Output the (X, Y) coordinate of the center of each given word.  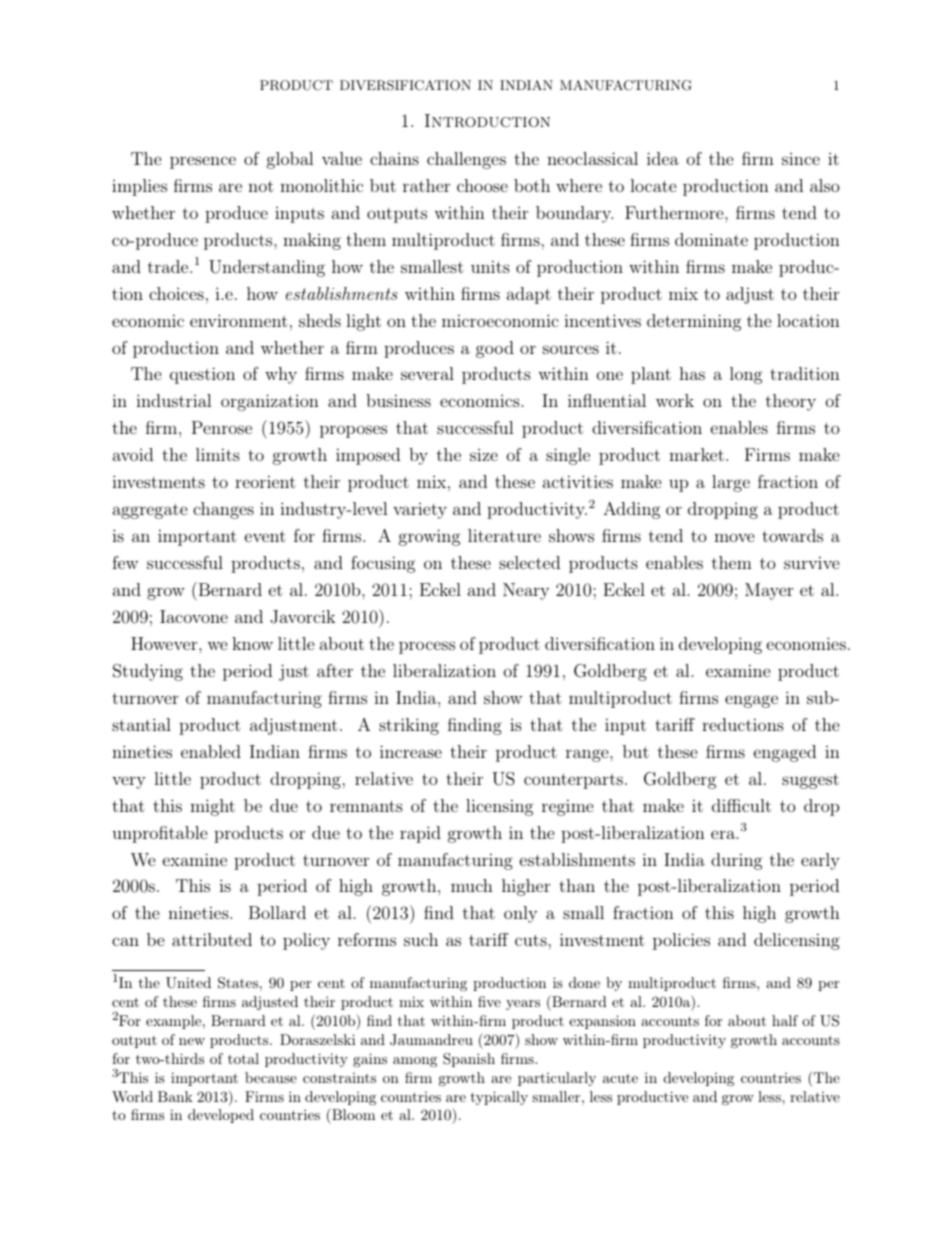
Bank (175, 1096)
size (484, 455)
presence (203, 162)
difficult (741, 805)
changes (223, 510)
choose (482, 185)
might (212, 807)
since (801, 159)
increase (411, 751)
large (731, 483)
